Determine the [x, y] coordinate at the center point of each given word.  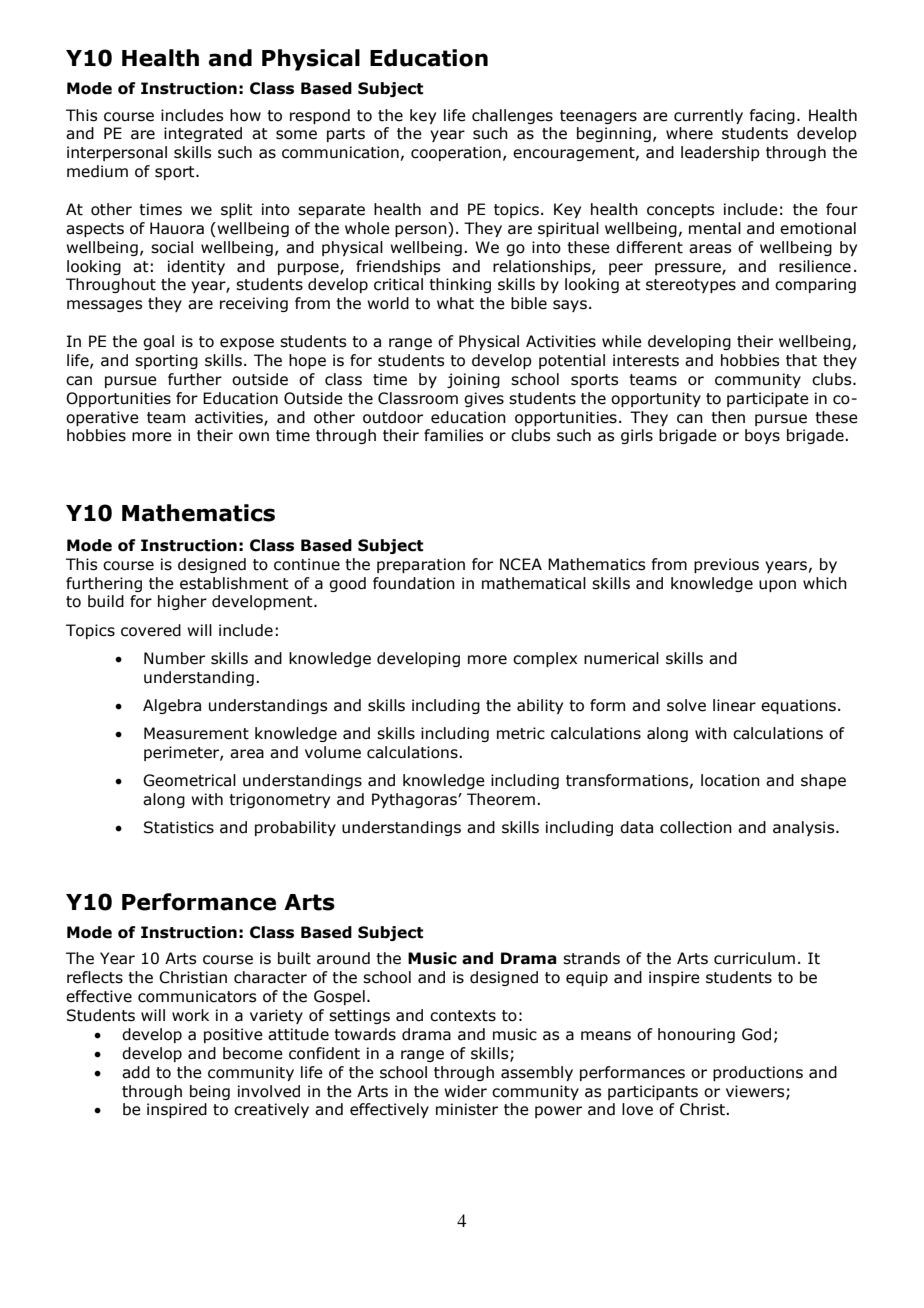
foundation [414, 583]
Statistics [179, 827]
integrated [203, 134]
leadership [720, 153]
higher [182, 602]
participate [768, 399]
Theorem [501, 799]
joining [473, 380]
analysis [805, 828]
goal [158, 342]
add [136, 1072]
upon [777, 586]
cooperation [456, 153]
